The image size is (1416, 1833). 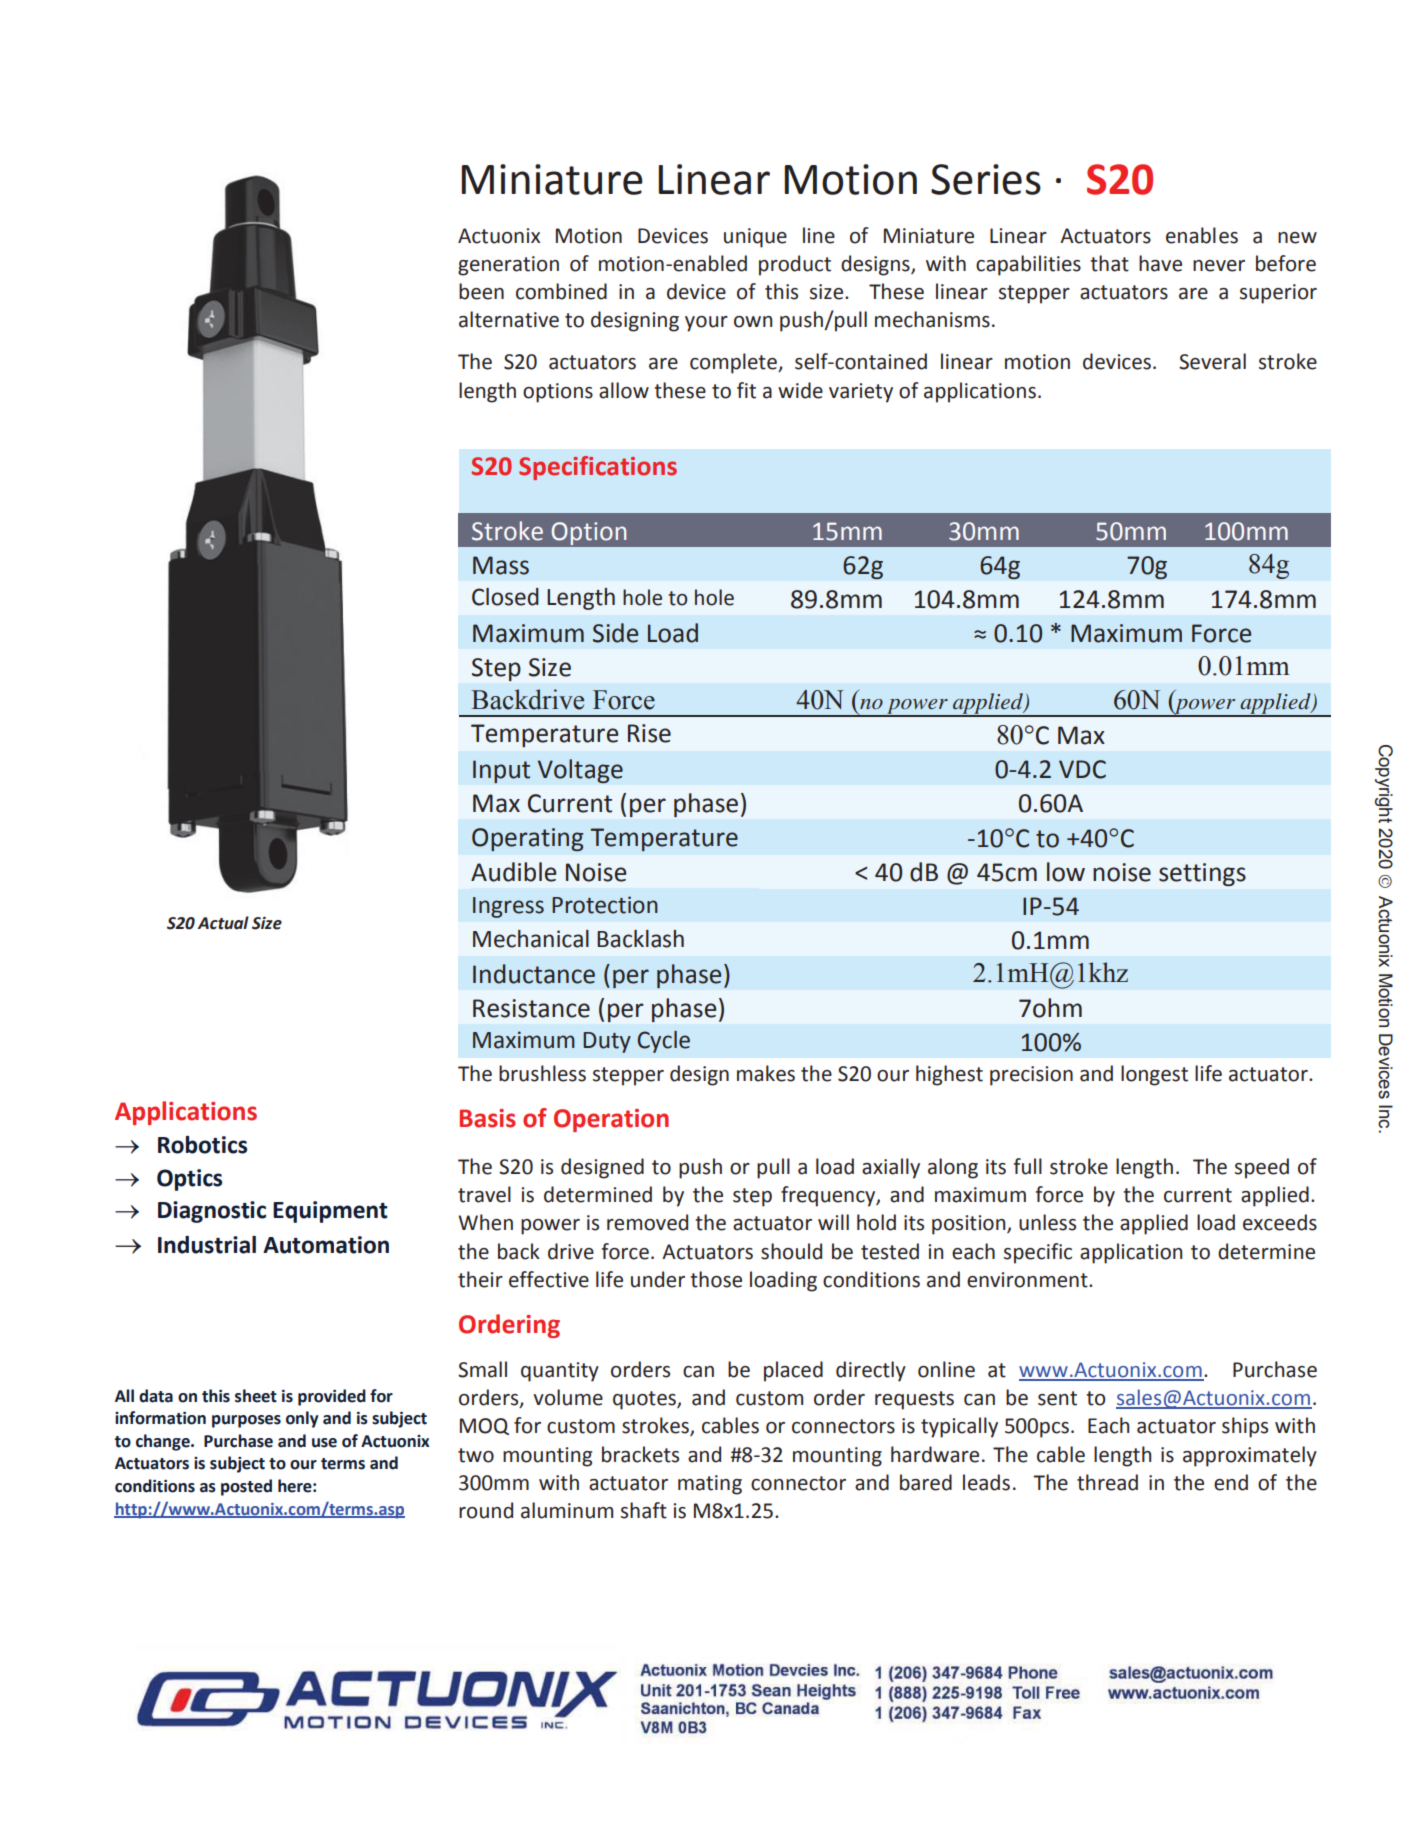 I want to click on mating, so click(x=710, y=1485).
